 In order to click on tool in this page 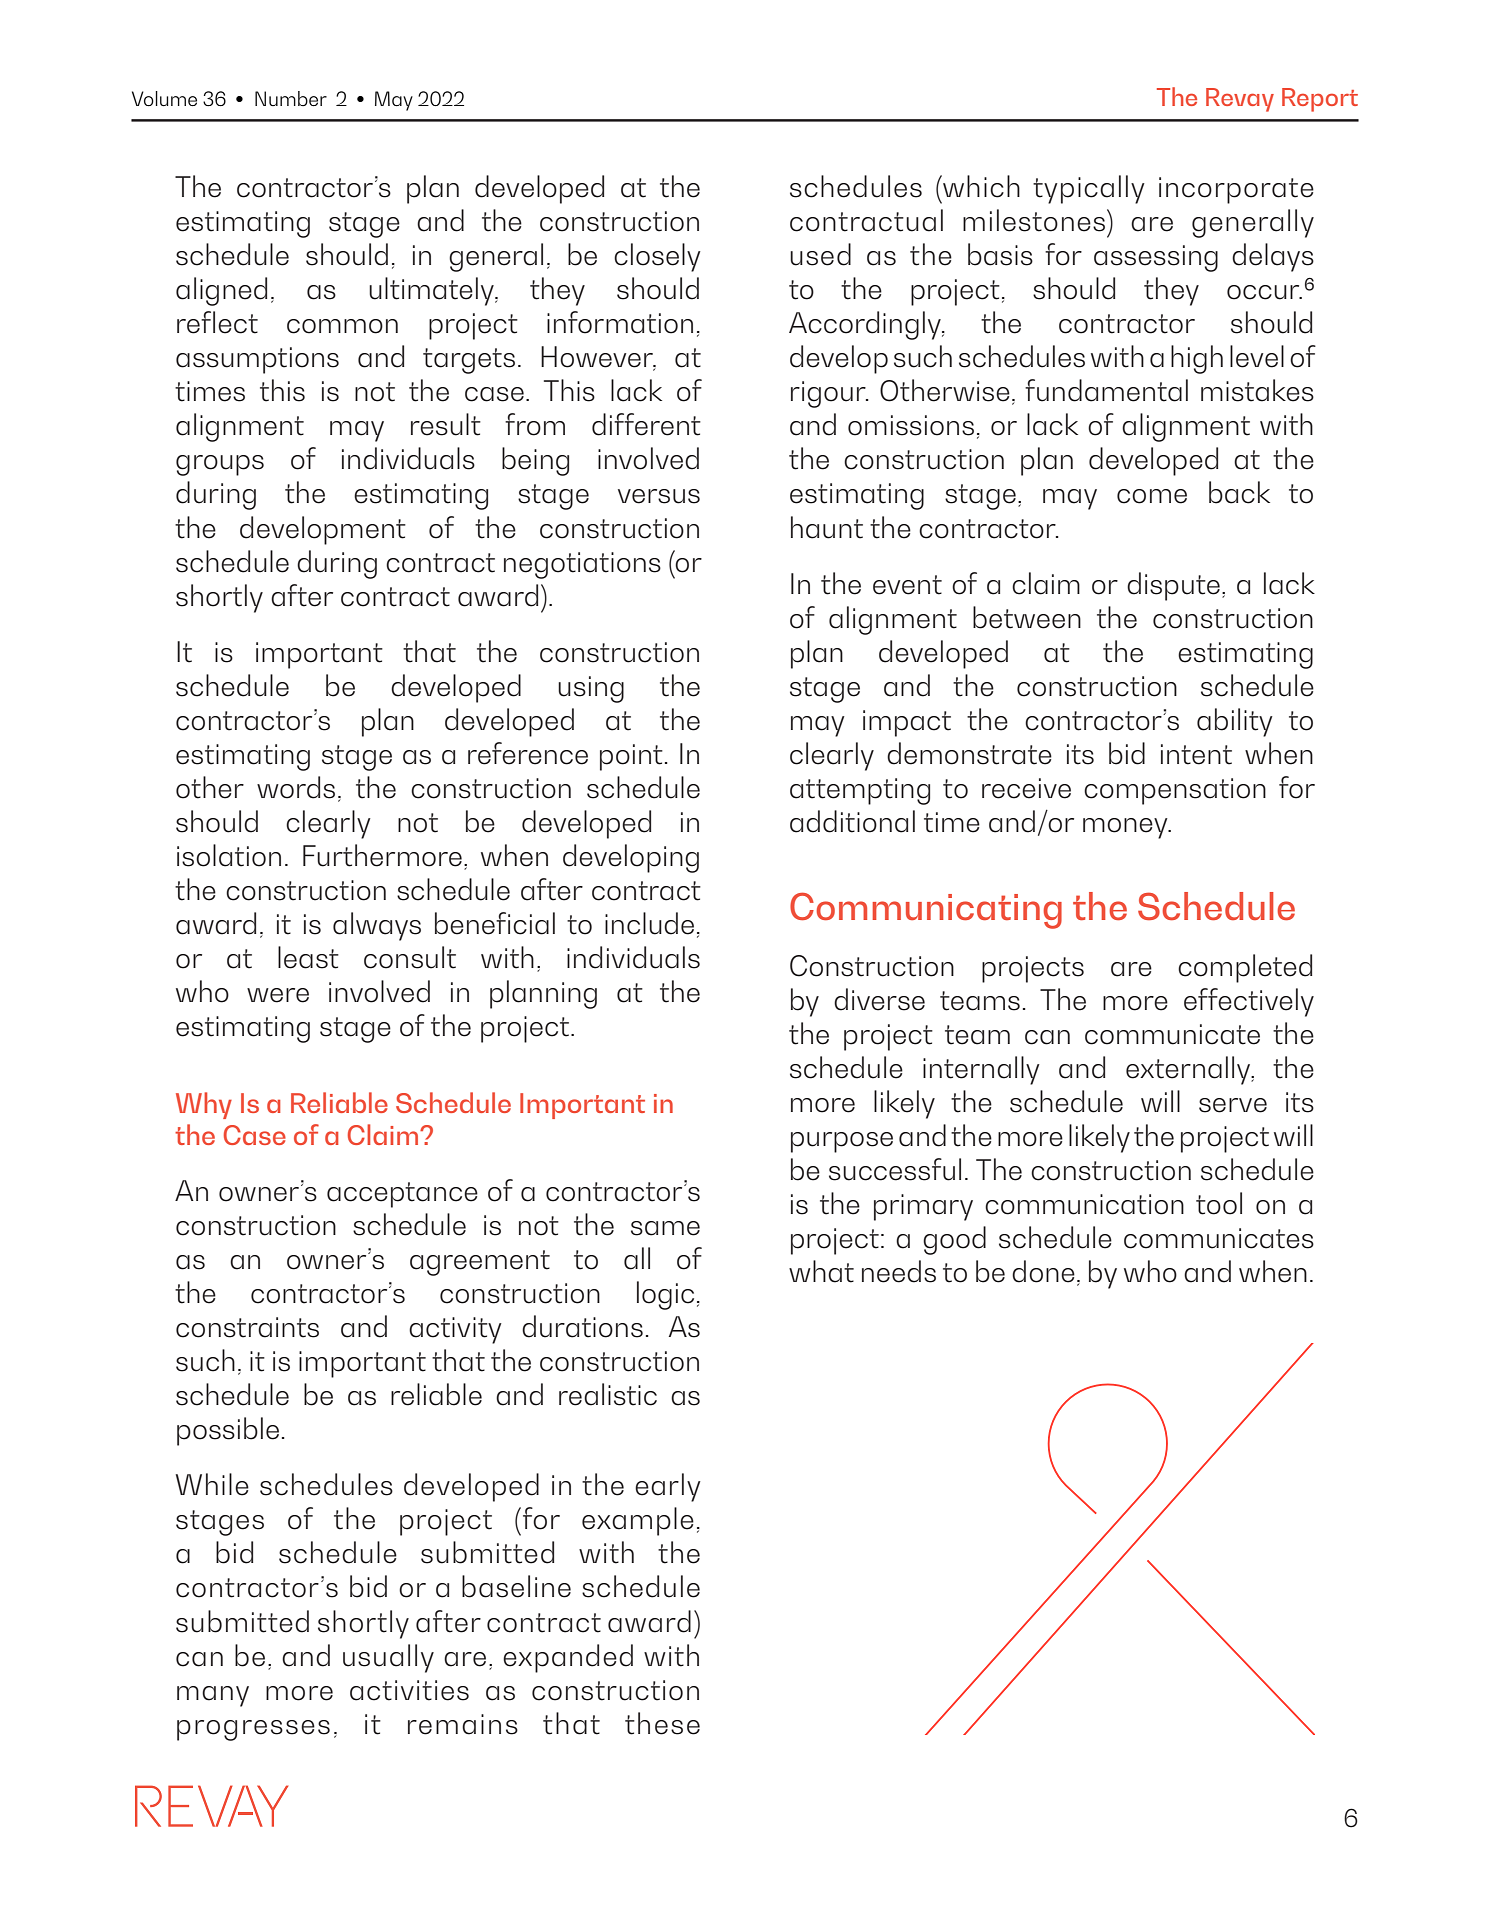, I will do `click(1219, 1203)`.
